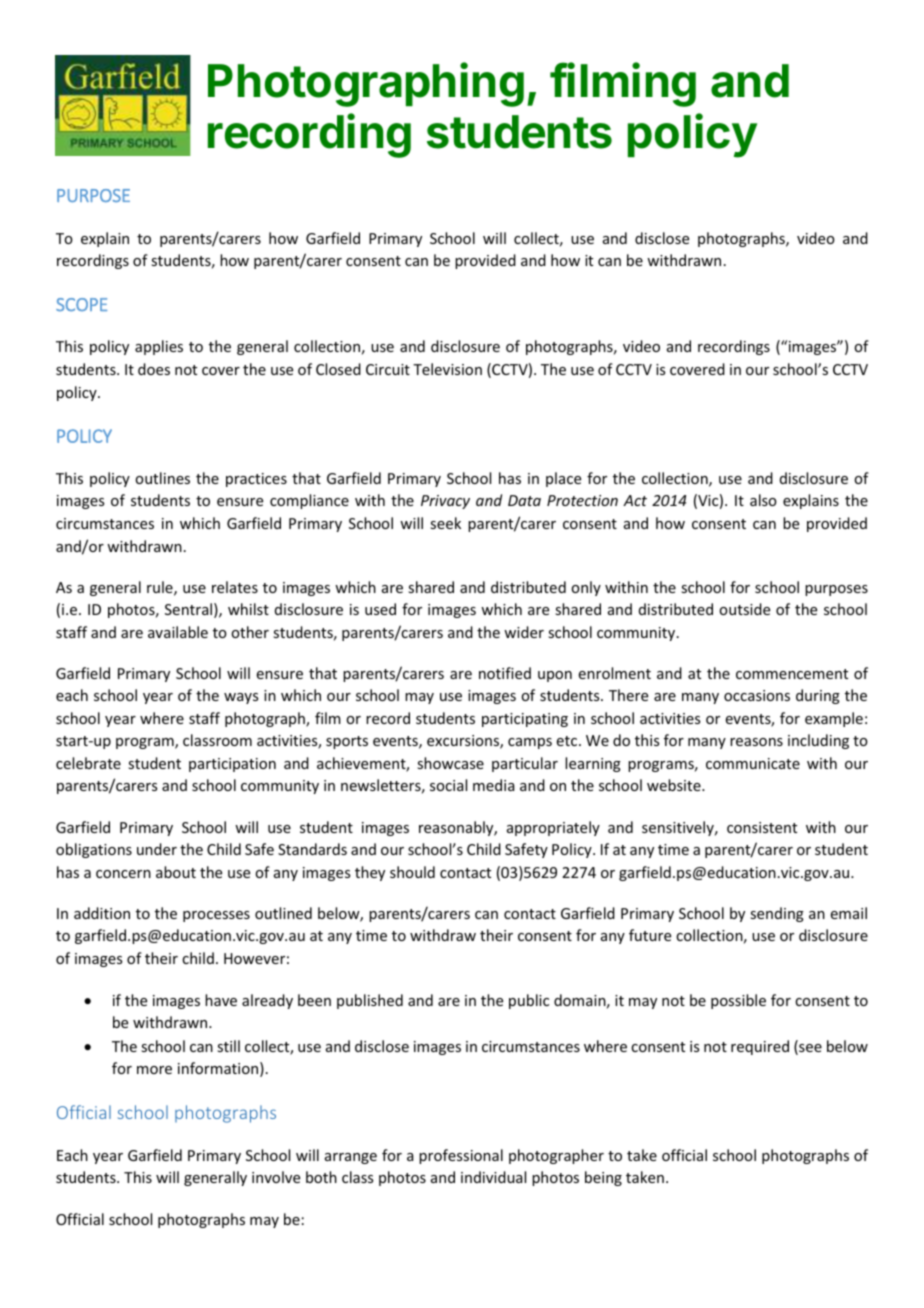 Image resolution: width=924 pixels, height=1308 pixels. I want to click on also, so click(763, 500).
